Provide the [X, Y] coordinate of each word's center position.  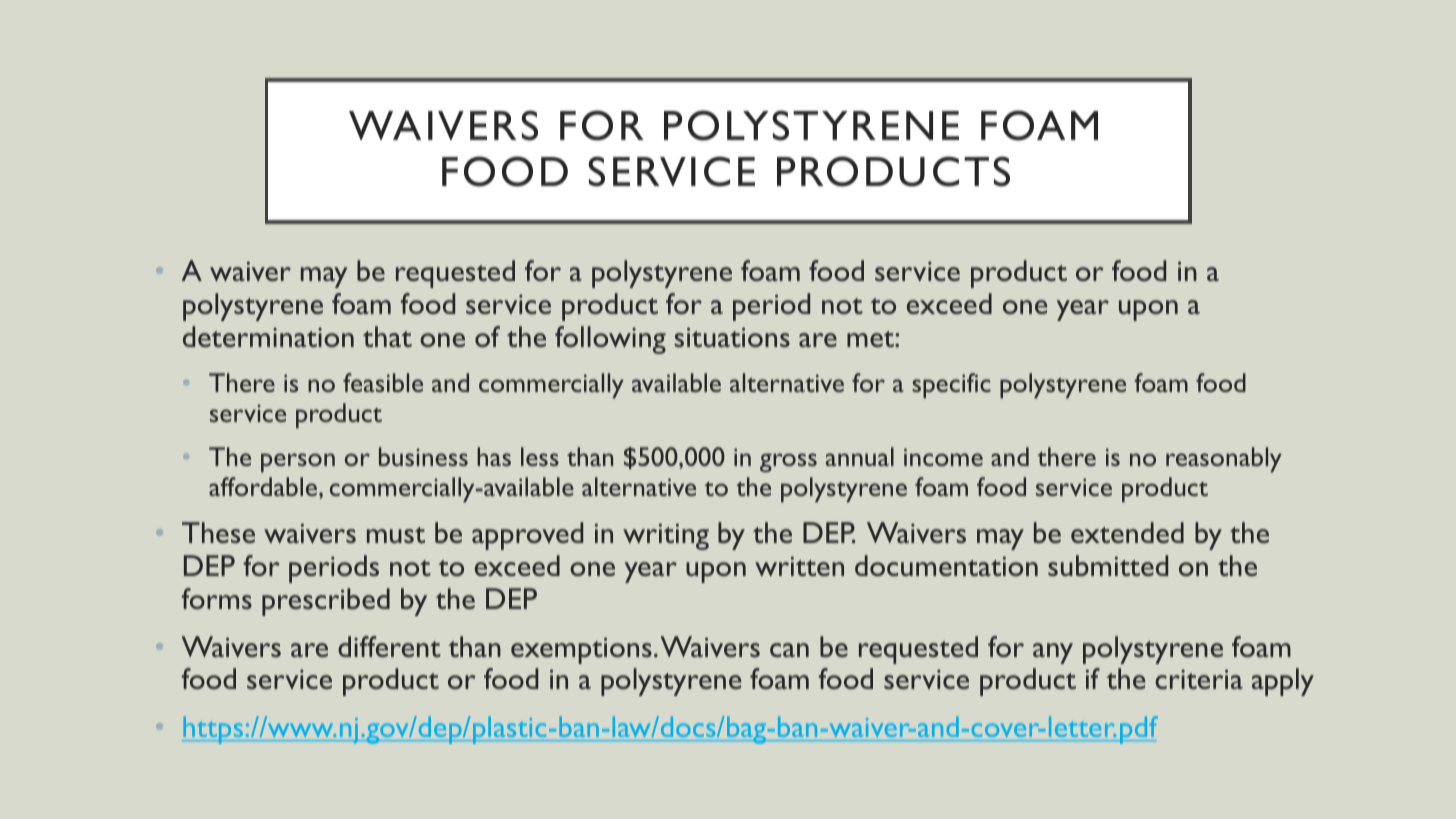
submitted [1108, 565]
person [298, 462]
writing [666, 536]
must [396, 535]
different [389, 646]
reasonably [1224, 459]
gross [788, 462]
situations [732, 337]
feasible [383, 382]
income [943, 457]
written [799, 566]
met [871, 339]
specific [951, 385]
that [387, 336]
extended [1127, 532]
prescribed [326, 602]
